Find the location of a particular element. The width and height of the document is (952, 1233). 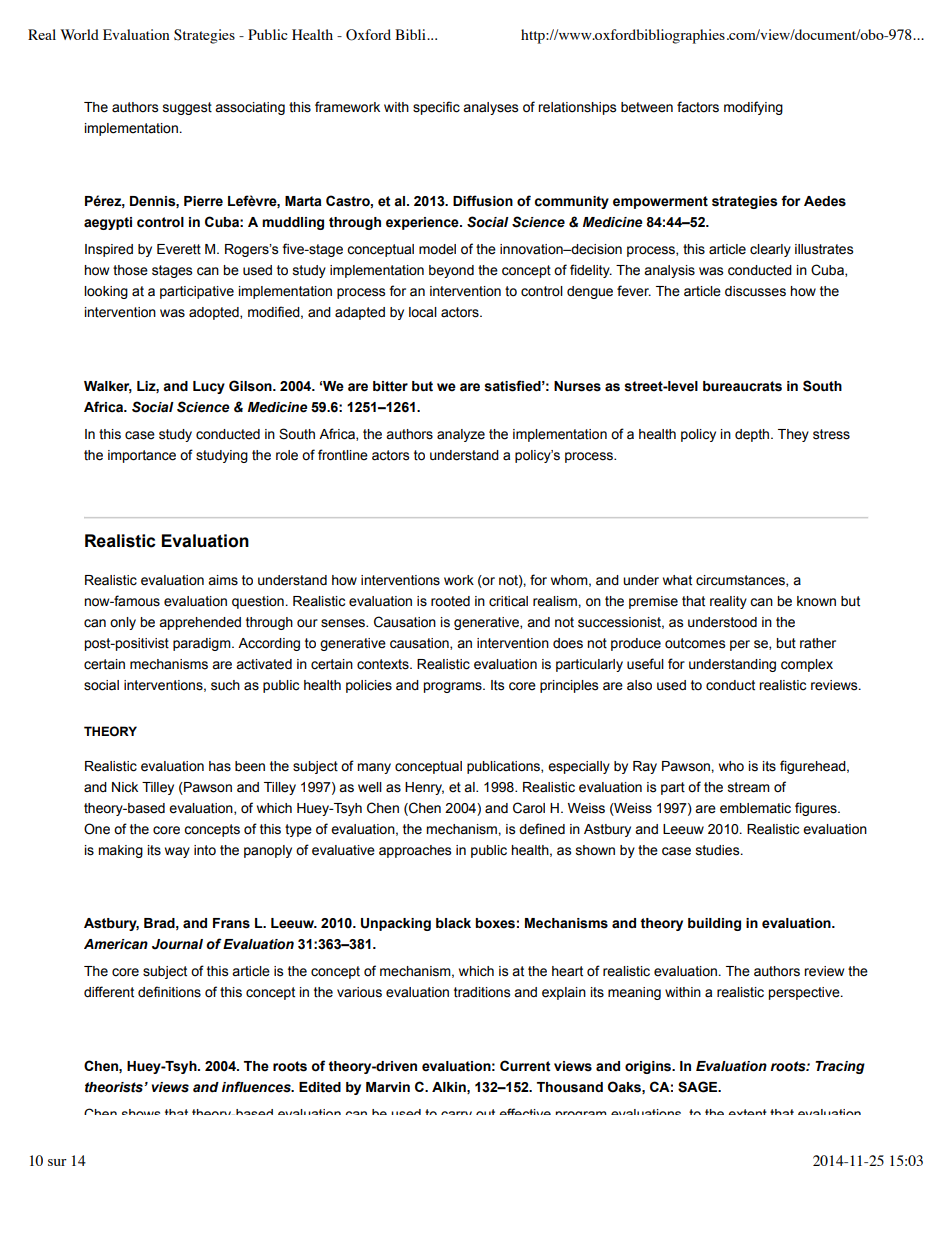

policies is located at coordinates (369, 686).
